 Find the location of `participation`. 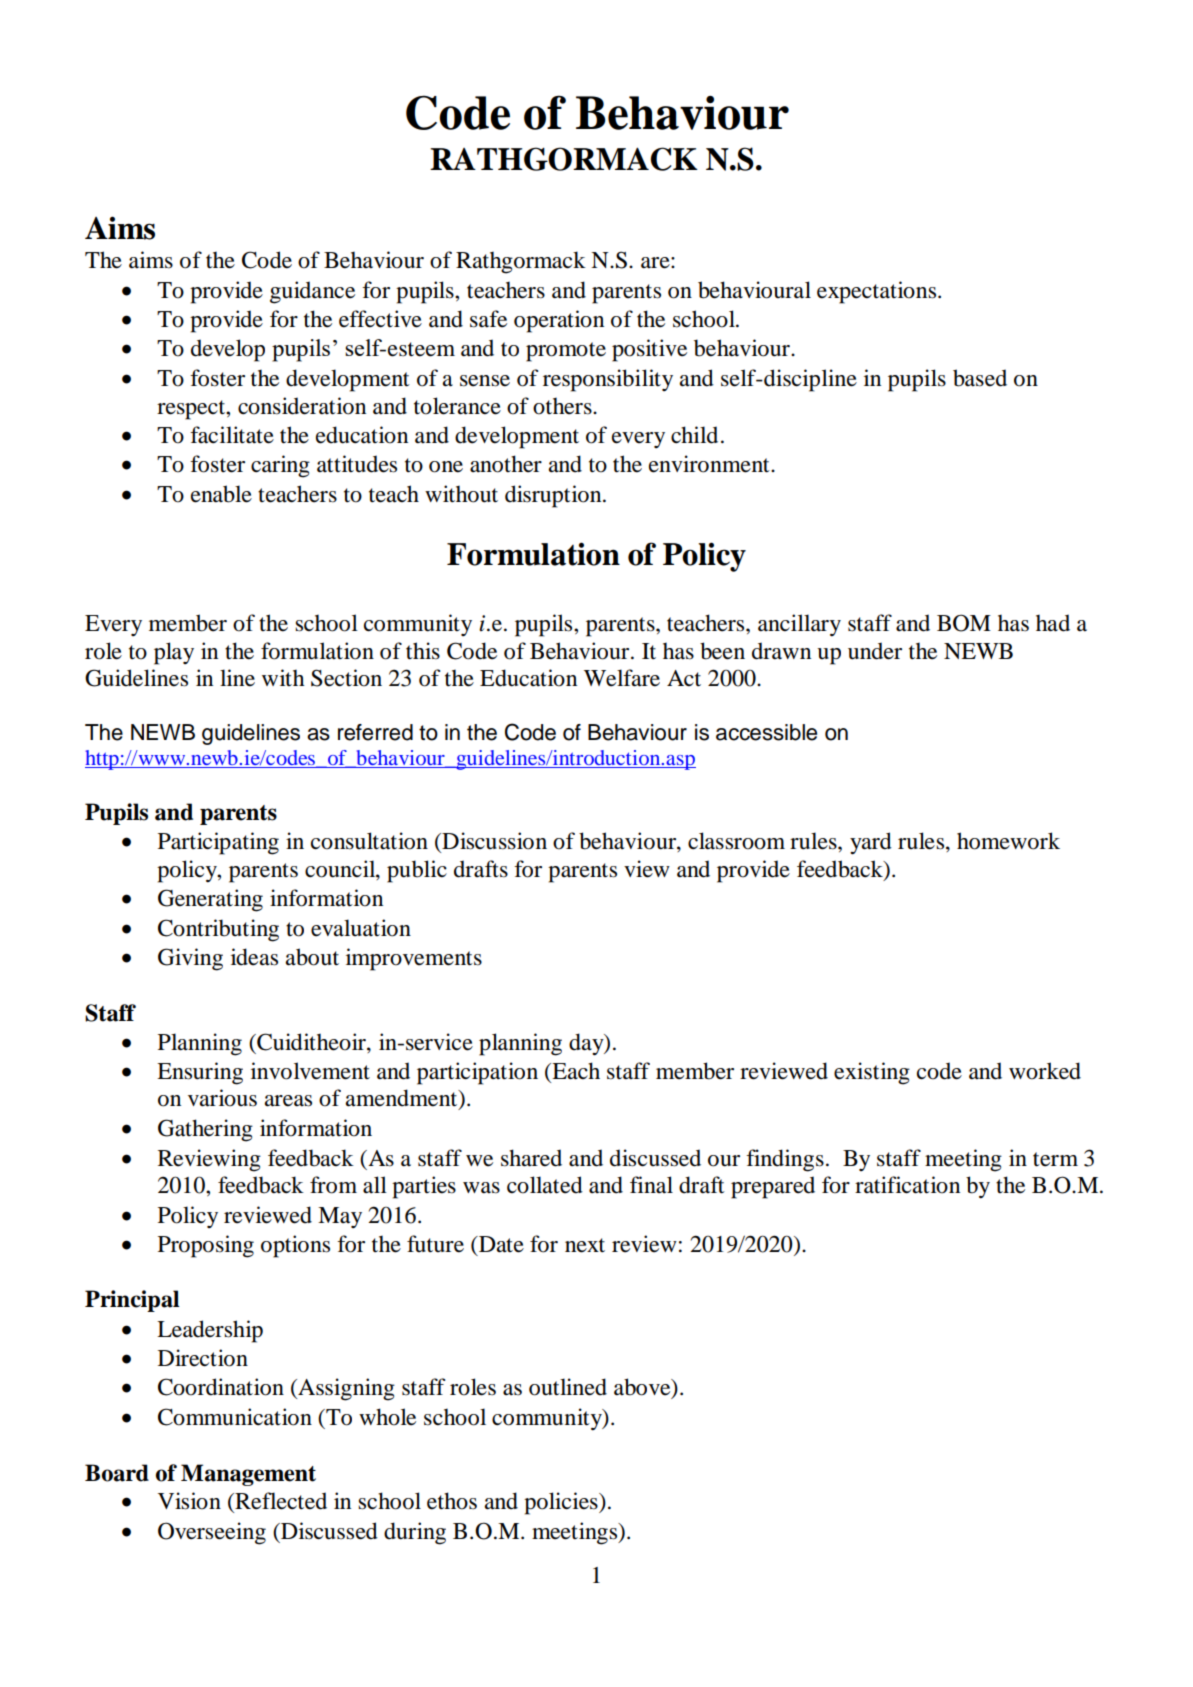

participation is located at coordinates (477, 1073).
